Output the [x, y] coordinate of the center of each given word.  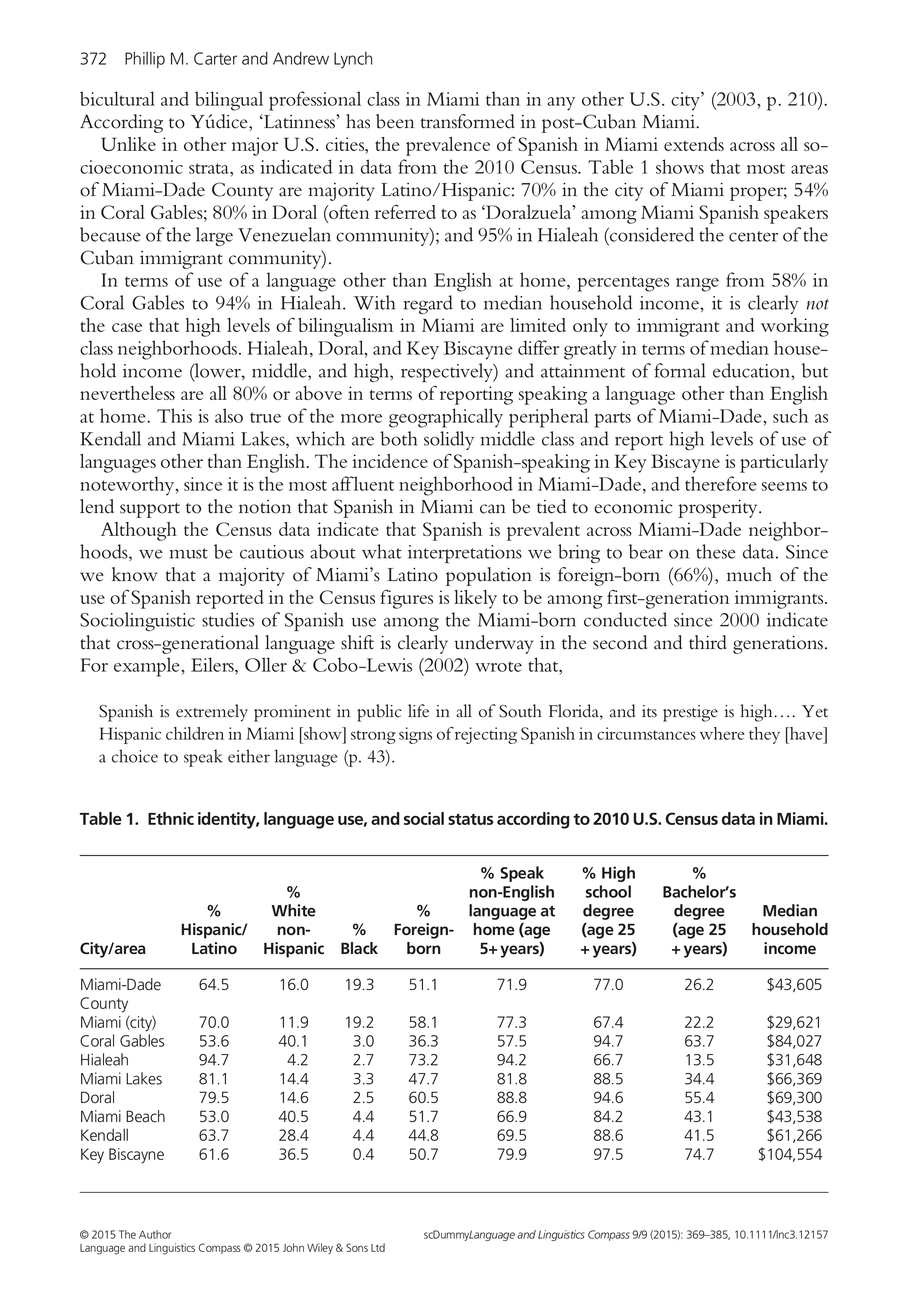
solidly [449, 440]
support [150, 510]
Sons [357, 1247]
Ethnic [171, 818]
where [722, 733]
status [470, 819]
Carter [215, 58]
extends [694, 144]
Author [155, 1234]
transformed [468, 121]
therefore [721, 483]
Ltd [378, 1247]
